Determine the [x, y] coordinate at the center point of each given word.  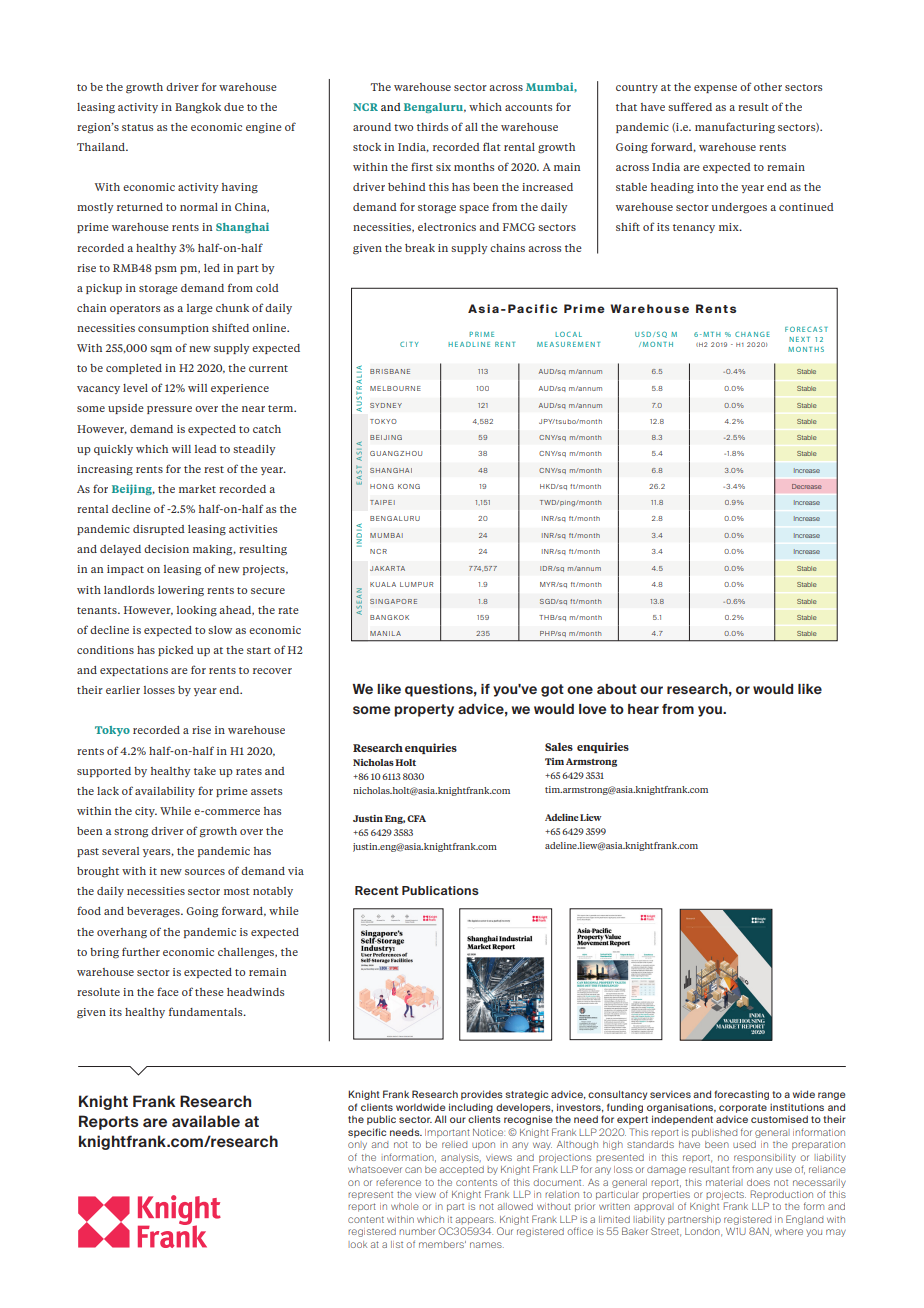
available [206, 1121]
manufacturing [735, 128]
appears [476, 1221]
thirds [432, 127]
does [758, 1182]
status [137, 127]
